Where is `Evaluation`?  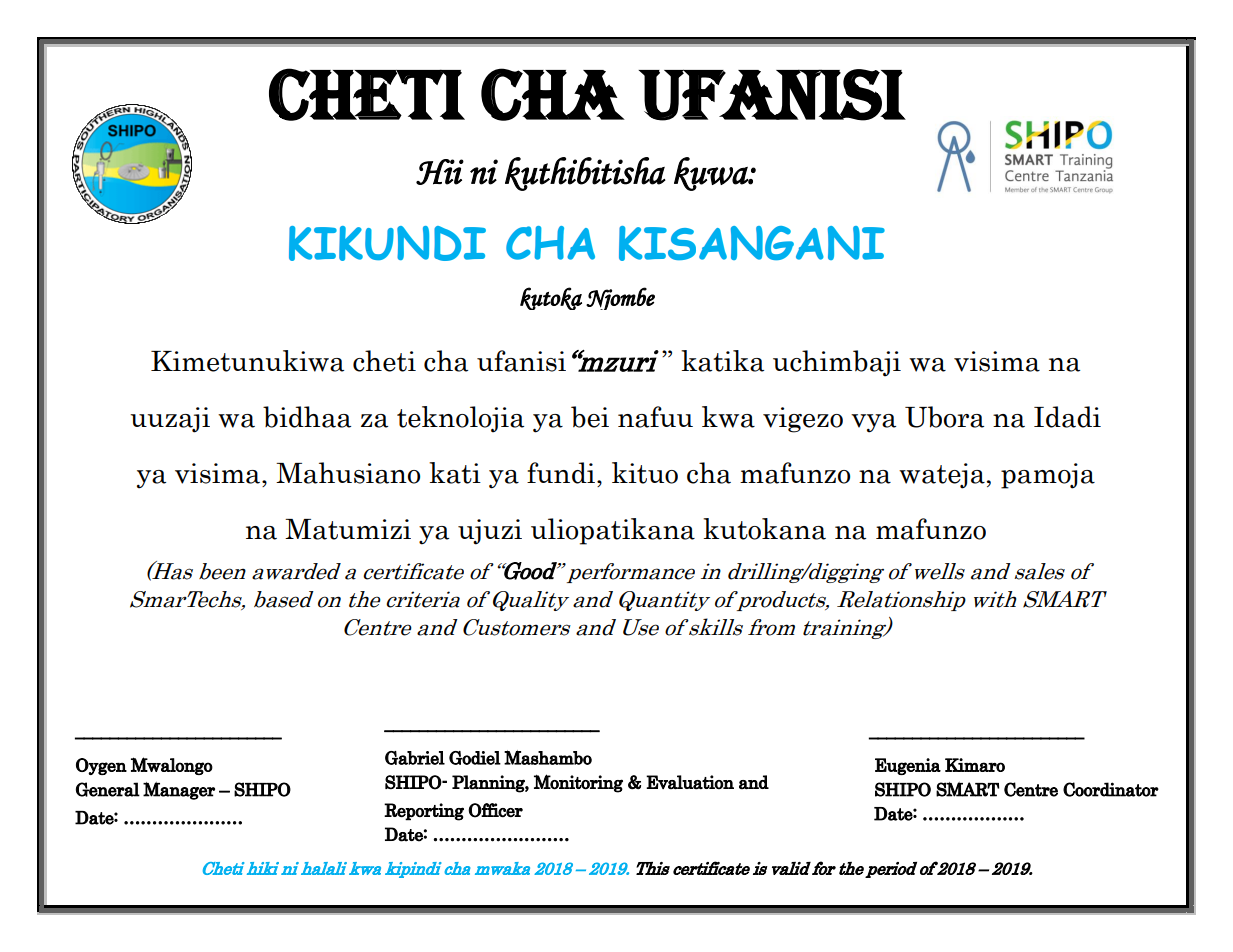 Evaluation is located at coordinates (690, 782).
